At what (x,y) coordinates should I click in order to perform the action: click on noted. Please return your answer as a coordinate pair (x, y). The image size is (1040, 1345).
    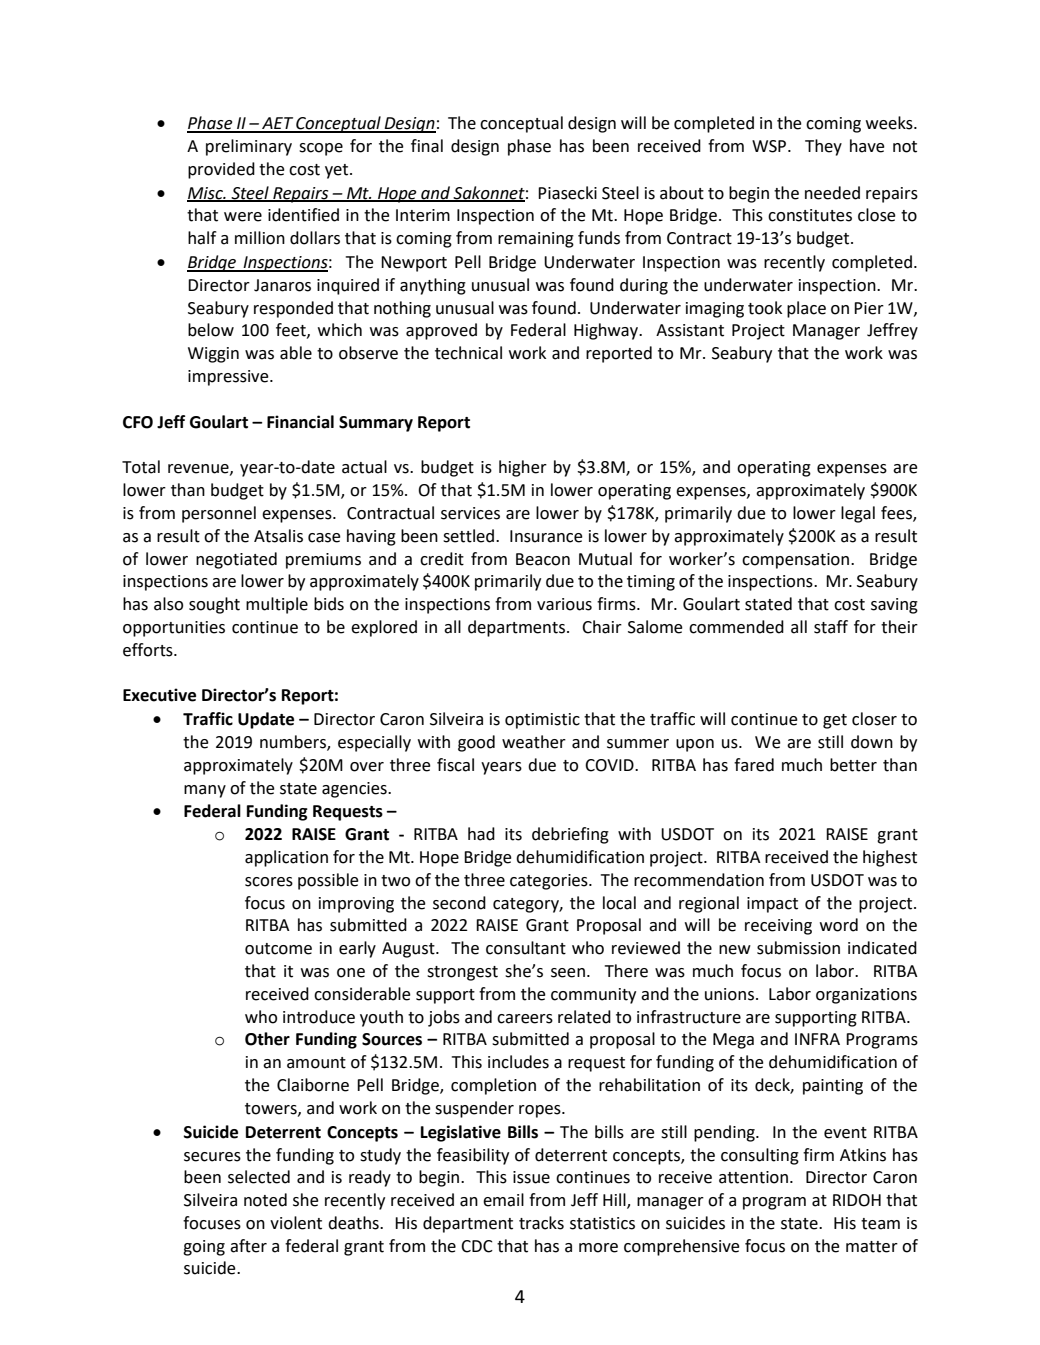
    Looking at the image, I should click on (265, 1200).
